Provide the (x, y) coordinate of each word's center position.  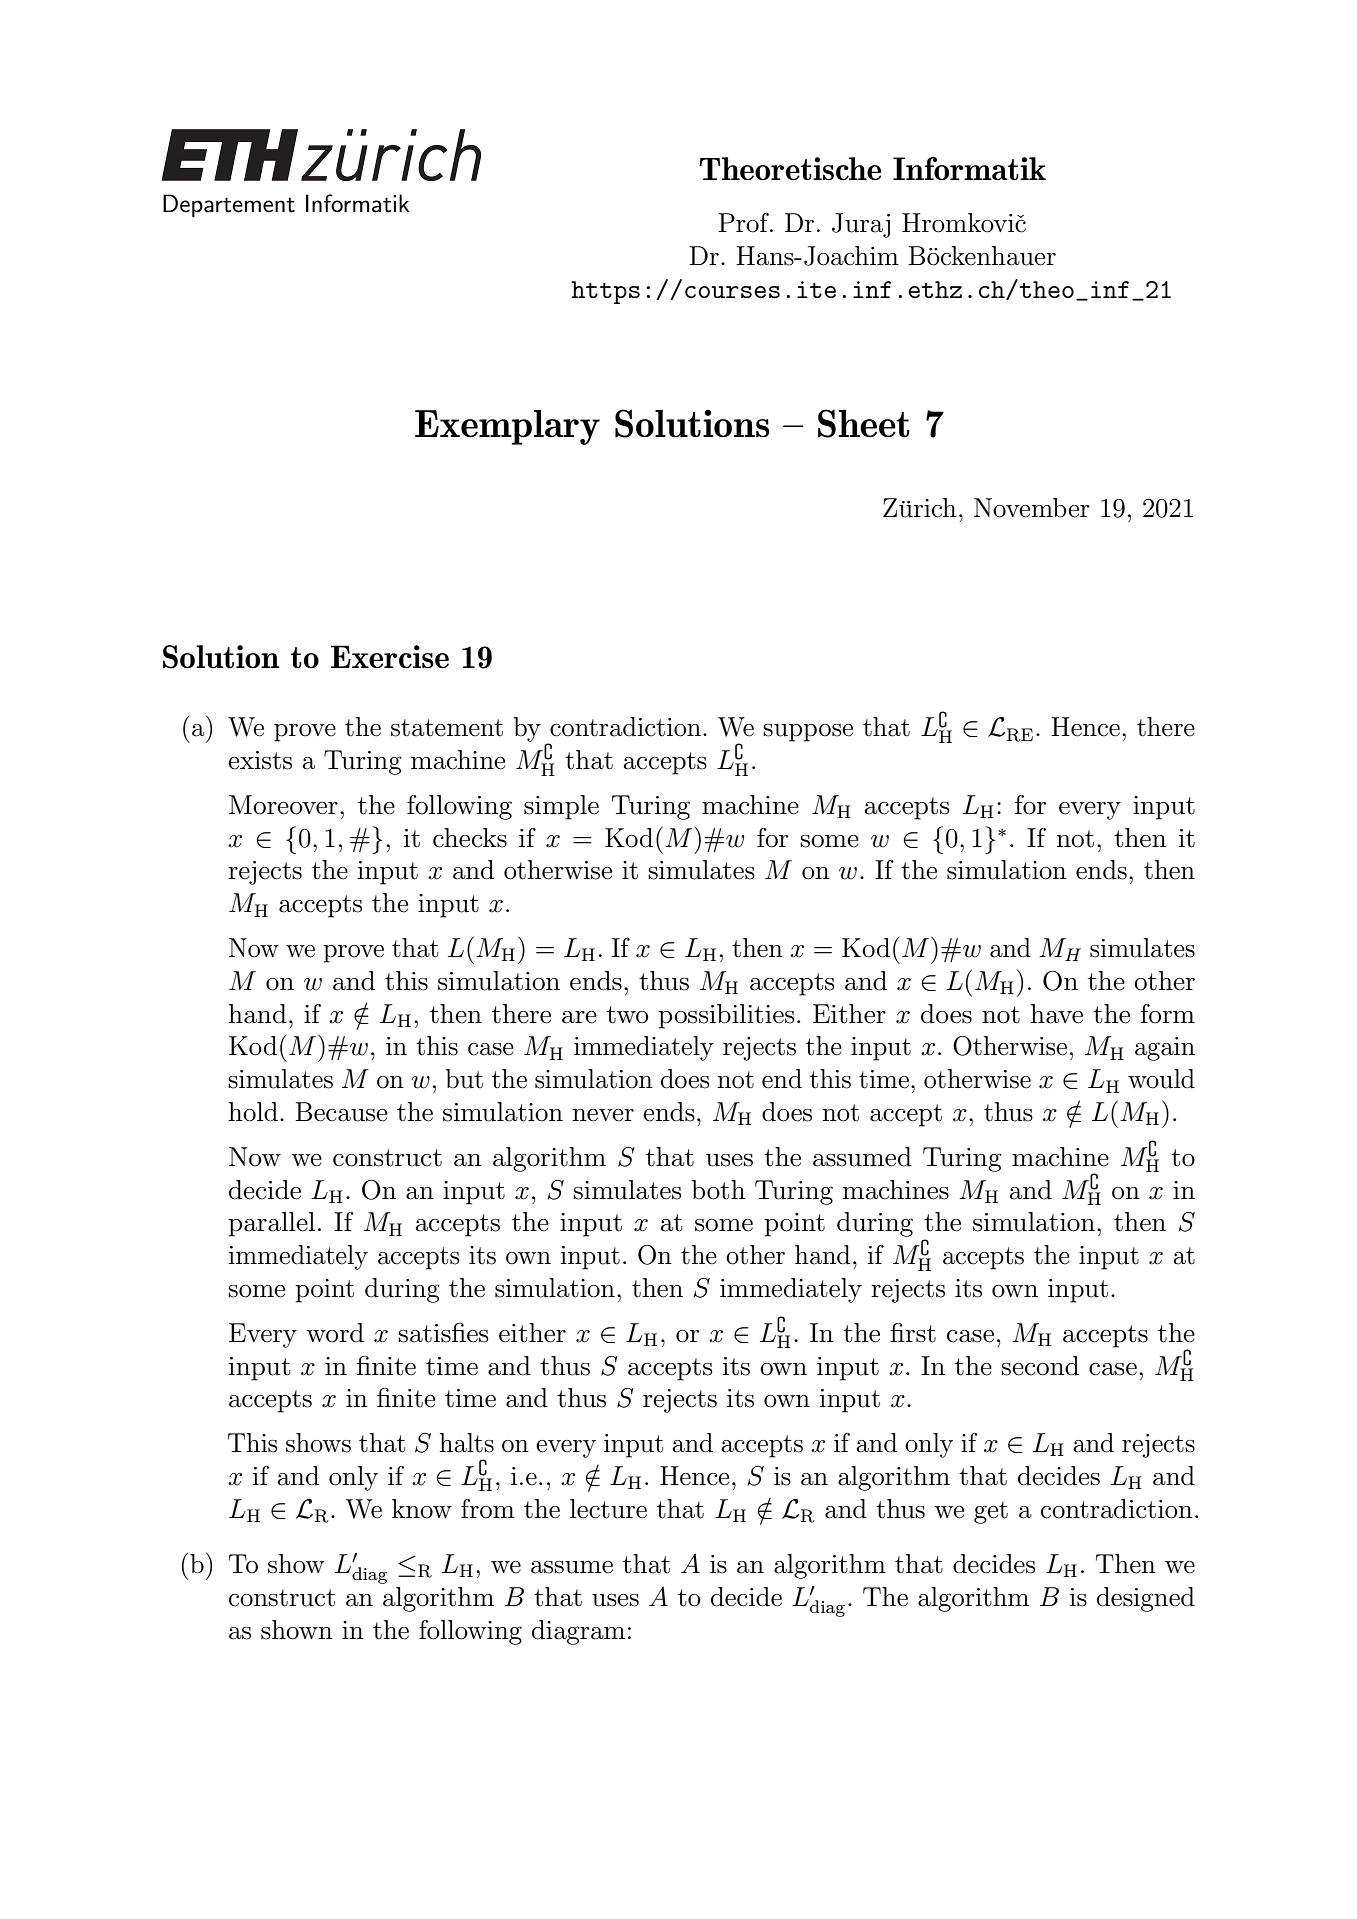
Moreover (283, 805)
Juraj (861, 225)
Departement (229, 205)
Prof (744, 223)
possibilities (726, 1016)
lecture (608, 1509)
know (422, 1509)
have (1057, 1014)
